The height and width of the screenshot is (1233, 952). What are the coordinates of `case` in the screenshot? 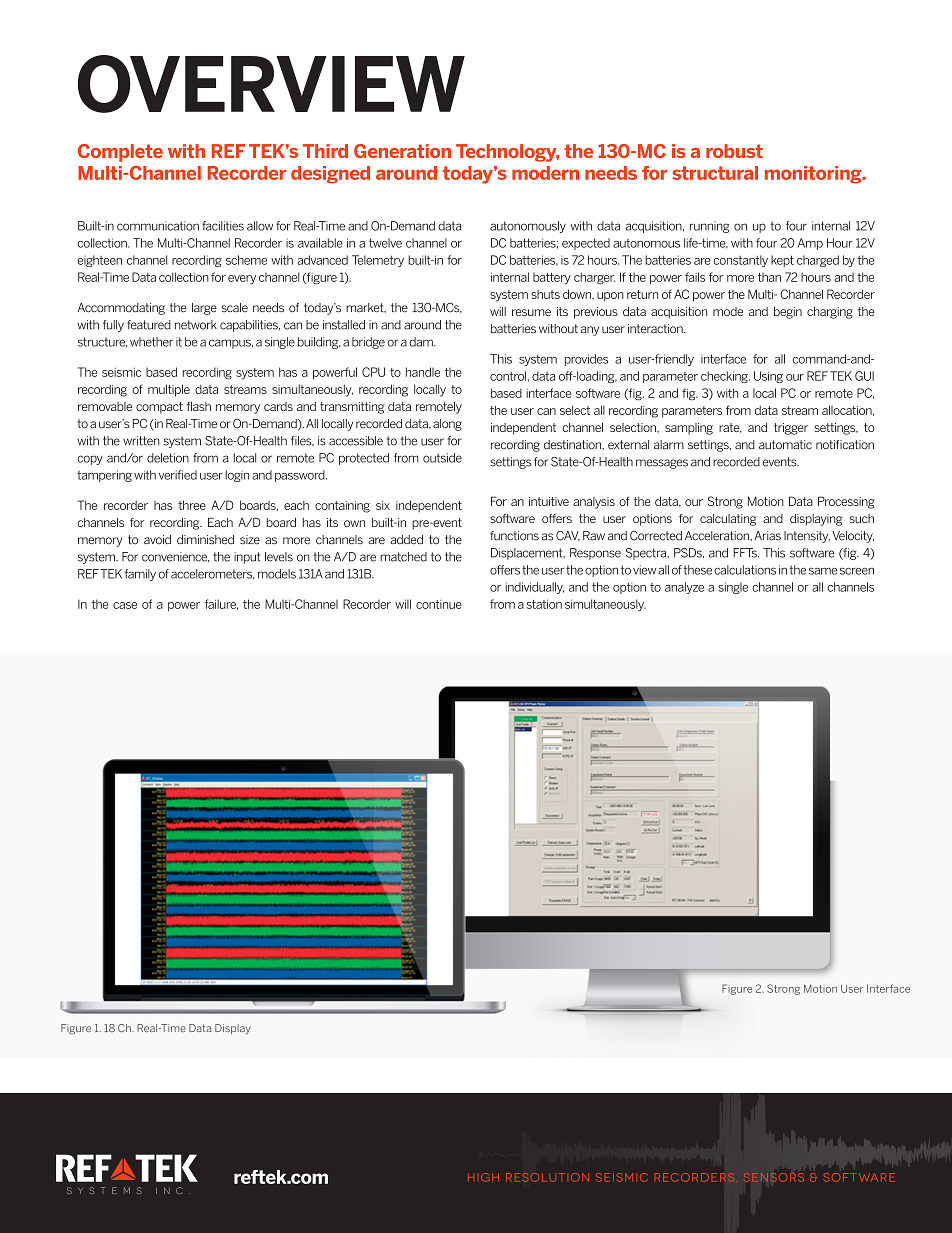 It's located at (125, 605).
